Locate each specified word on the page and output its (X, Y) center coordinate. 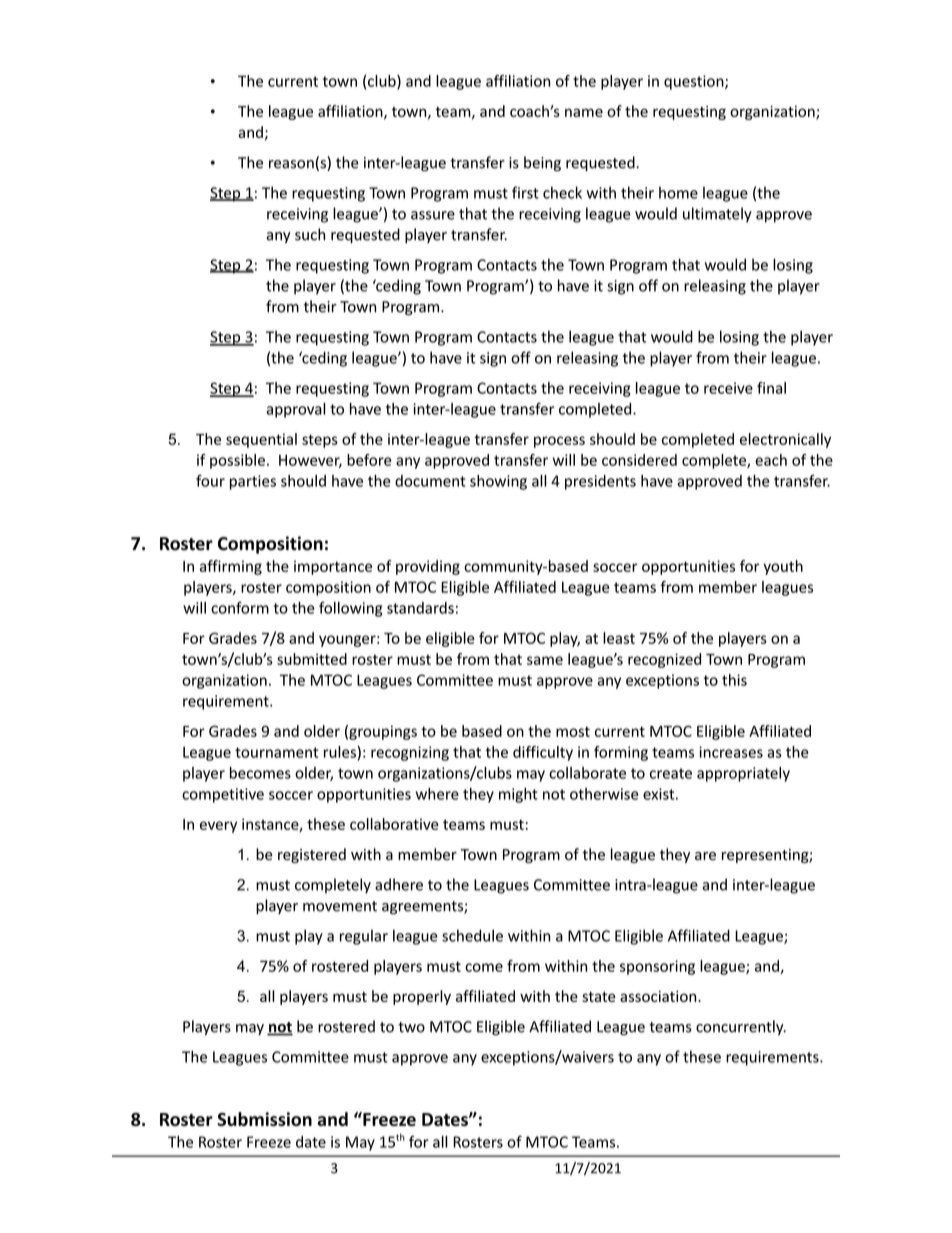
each (771, 460)
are (705, 856)
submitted (312, 659)
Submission (264, 1119)
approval (296, 410)
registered (312, 855)
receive (728, 388)
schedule (472, 935)
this (734, 680)
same (545, 660)
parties (253, 482)
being (542, 164)
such (310, 234)
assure (433, 215)
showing (498, 482)
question (695, 82)
